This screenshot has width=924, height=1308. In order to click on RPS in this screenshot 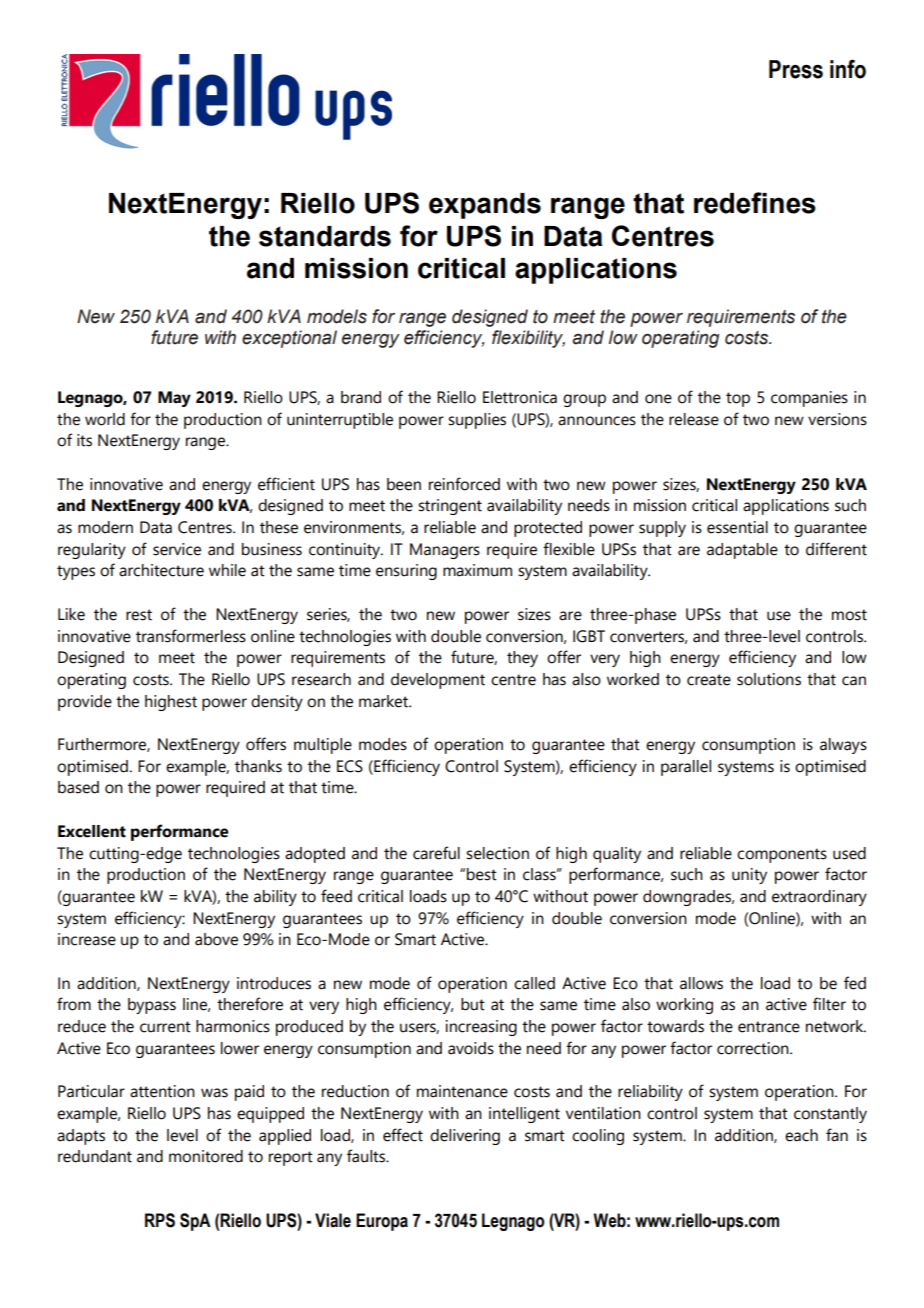, I will do `click(160, 1220)`.
